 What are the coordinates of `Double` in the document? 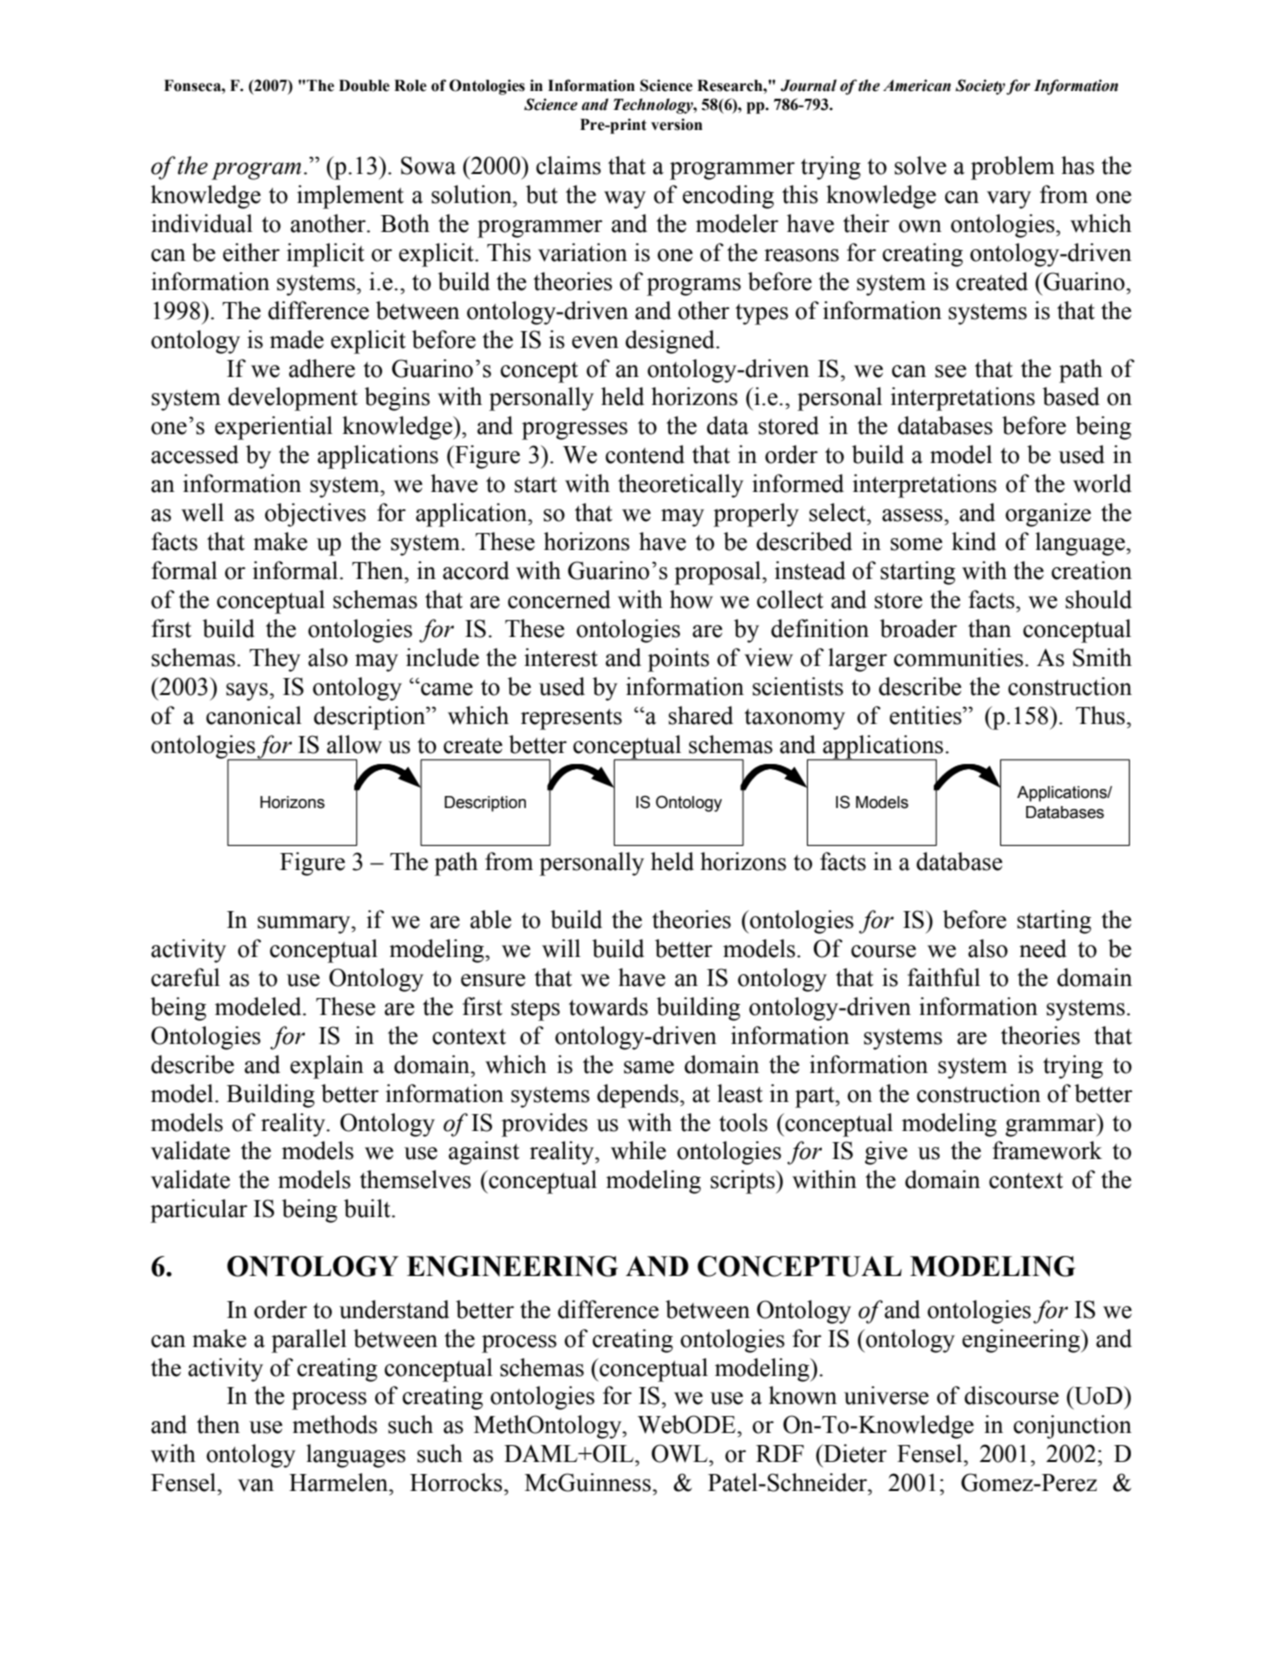 It's located at (364, 86).
